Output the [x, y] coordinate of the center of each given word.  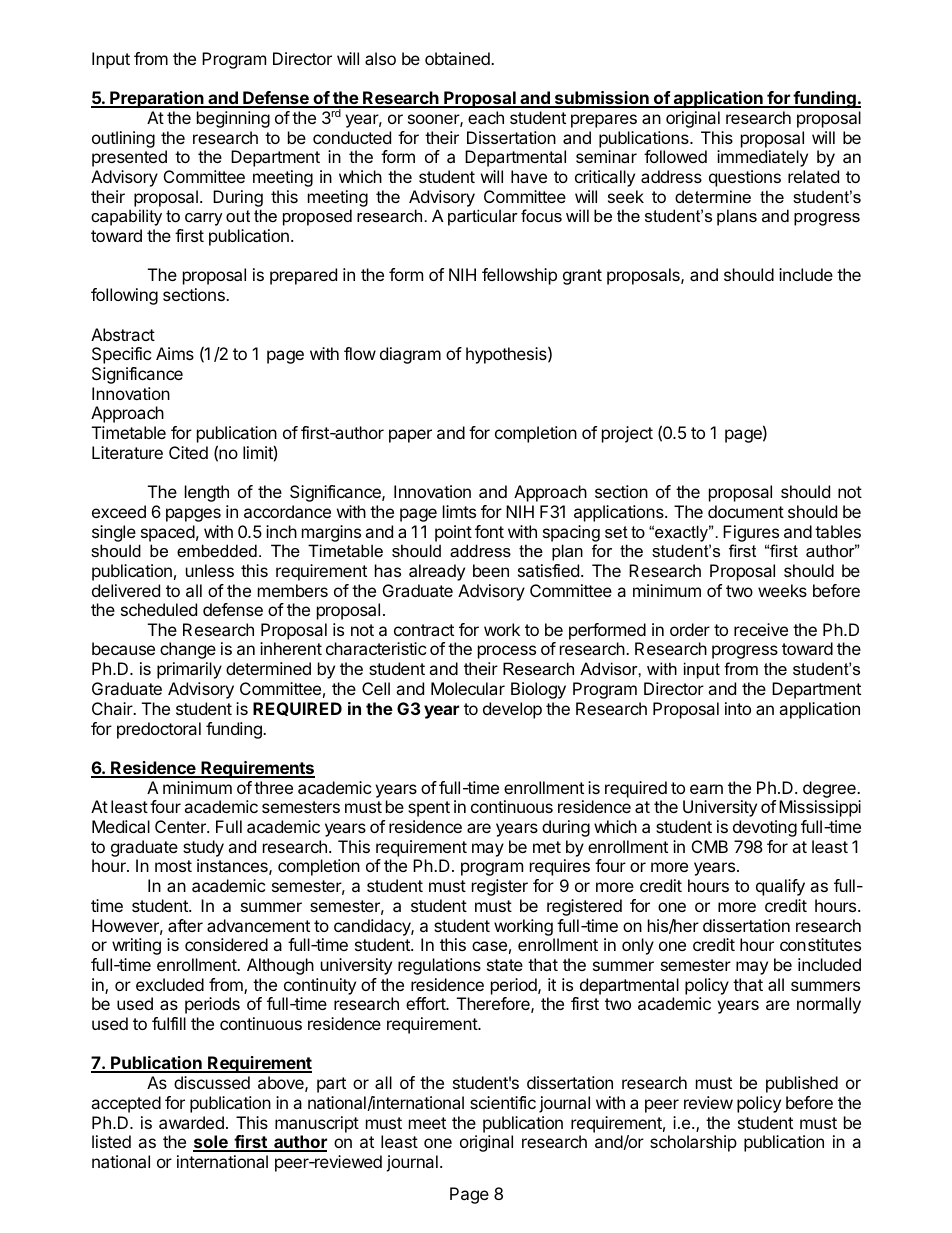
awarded [191, 1122]
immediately [762, 158]
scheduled [159, 609]
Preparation [157, 99]
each [486, 117]
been [491, 570]
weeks [782, 590]
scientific [503, 1102]
